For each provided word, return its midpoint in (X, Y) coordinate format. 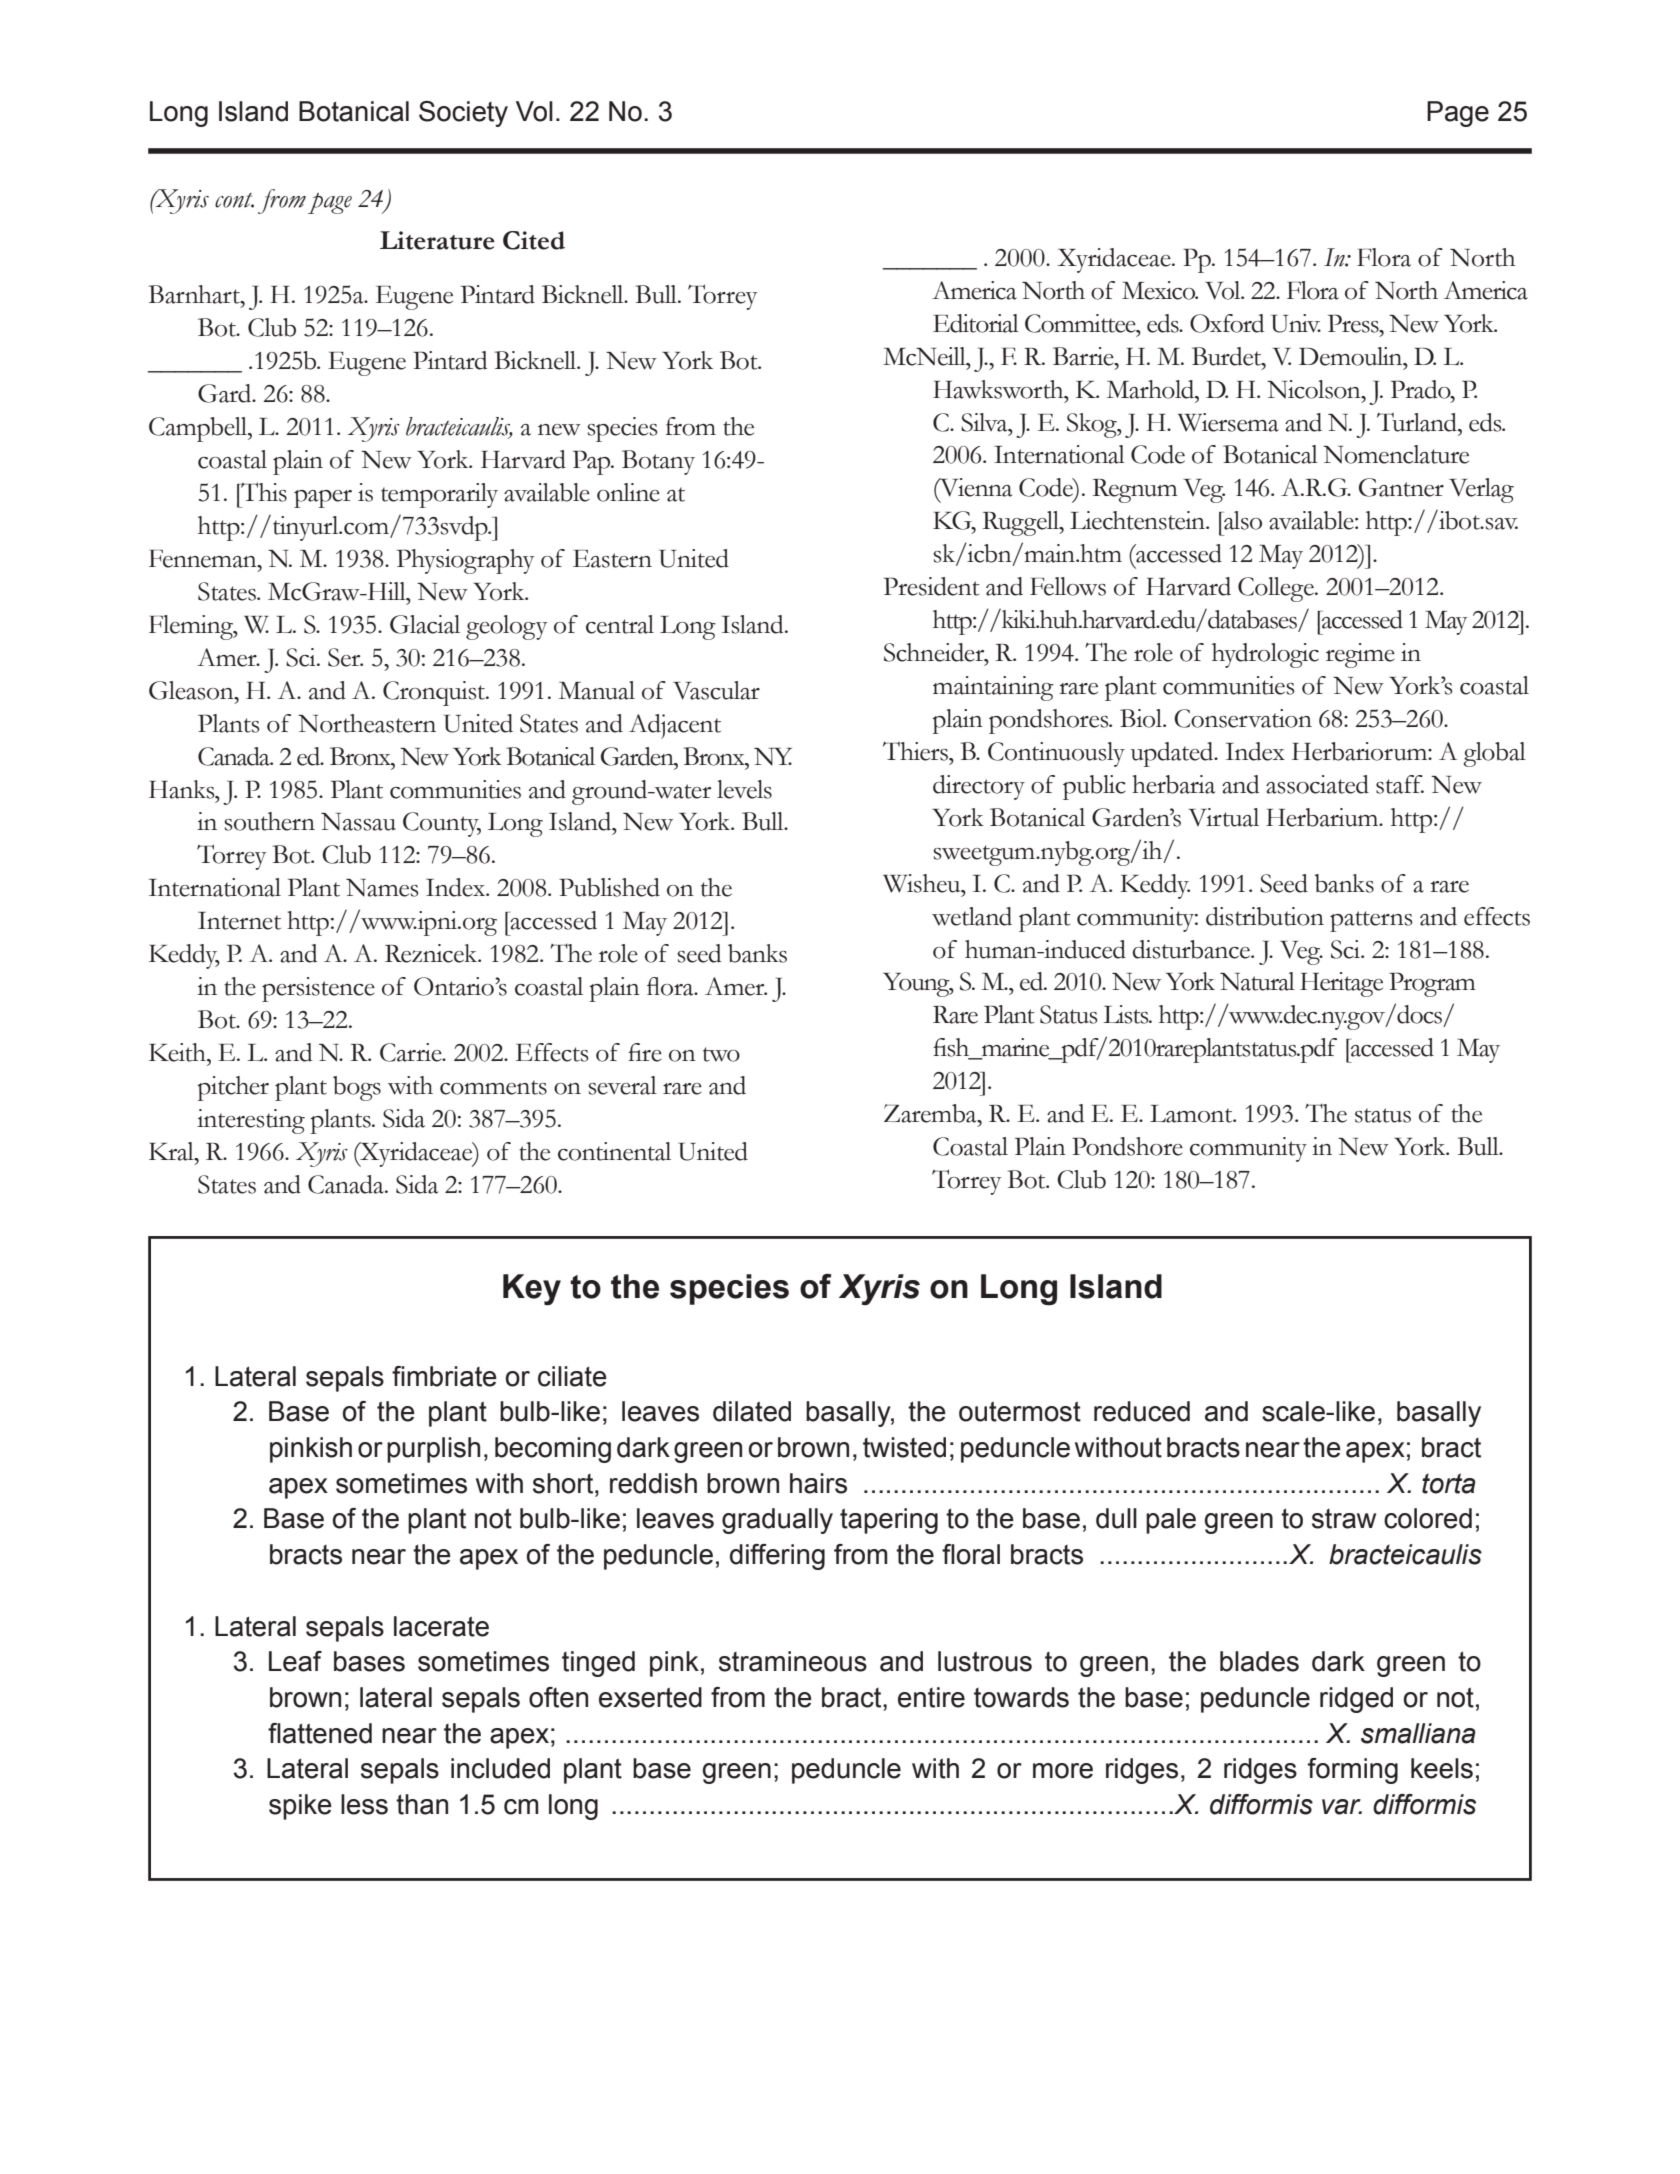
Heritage (1341, 984)
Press (1354, 323)
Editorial (976, 323)
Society (463, 114)
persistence (318, 989)
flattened (320, 1733)
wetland (972, 916)
